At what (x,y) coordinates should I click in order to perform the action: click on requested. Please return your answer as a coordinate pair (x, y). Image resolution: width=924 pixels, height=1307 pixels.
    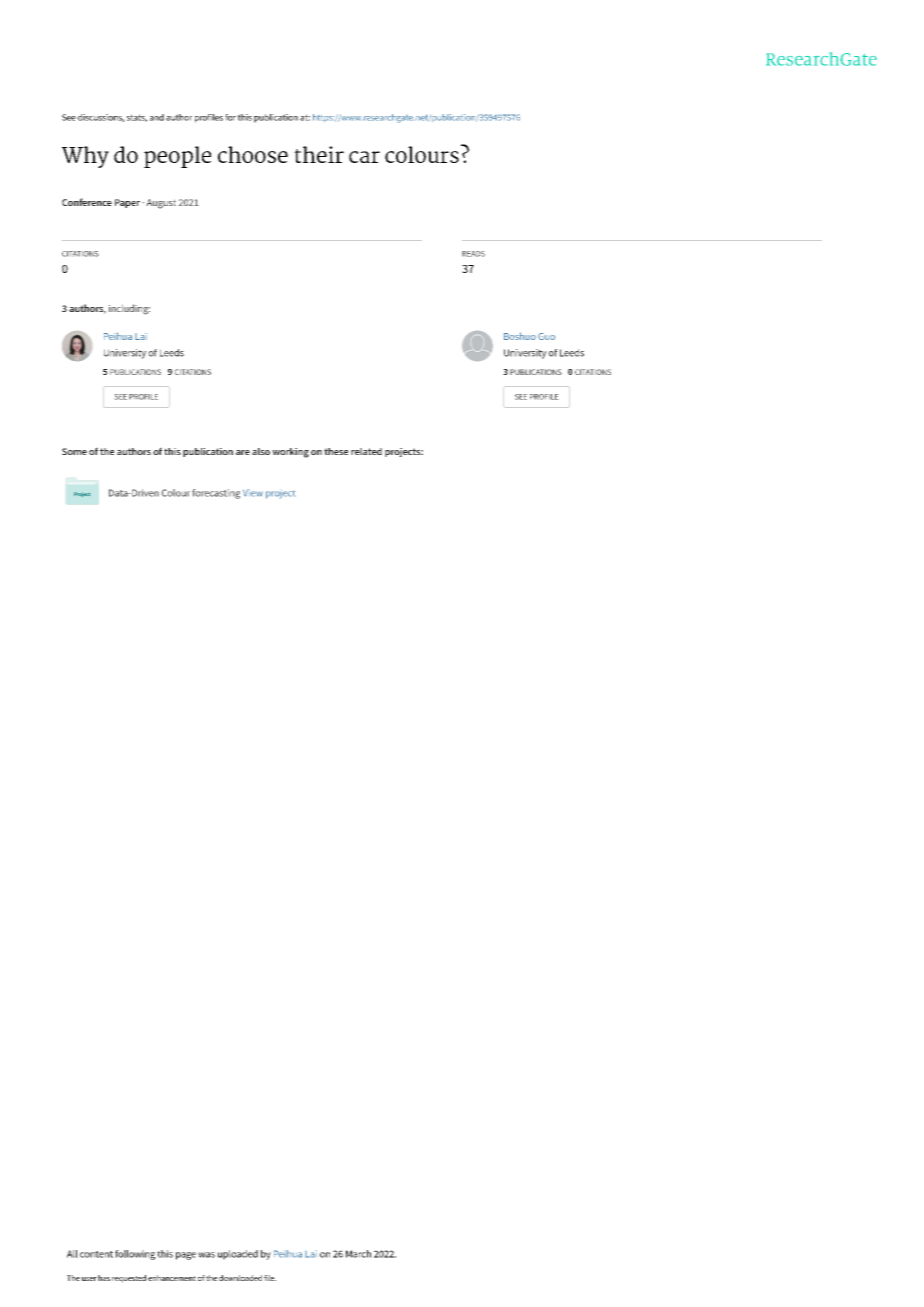
    Looking at the image, I should click on (129, 1279).
